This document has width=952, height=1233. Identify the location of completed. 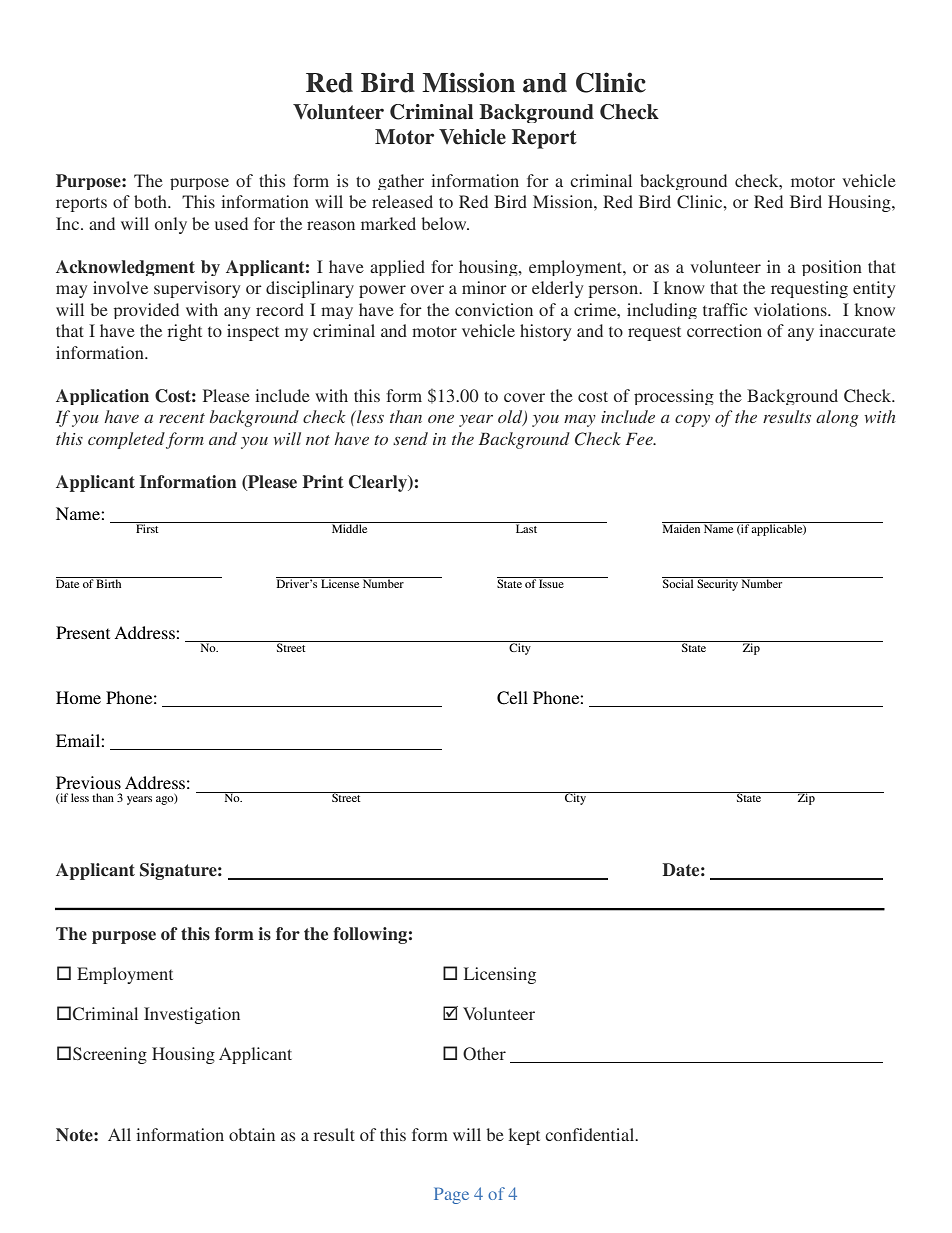
(126, 440).
